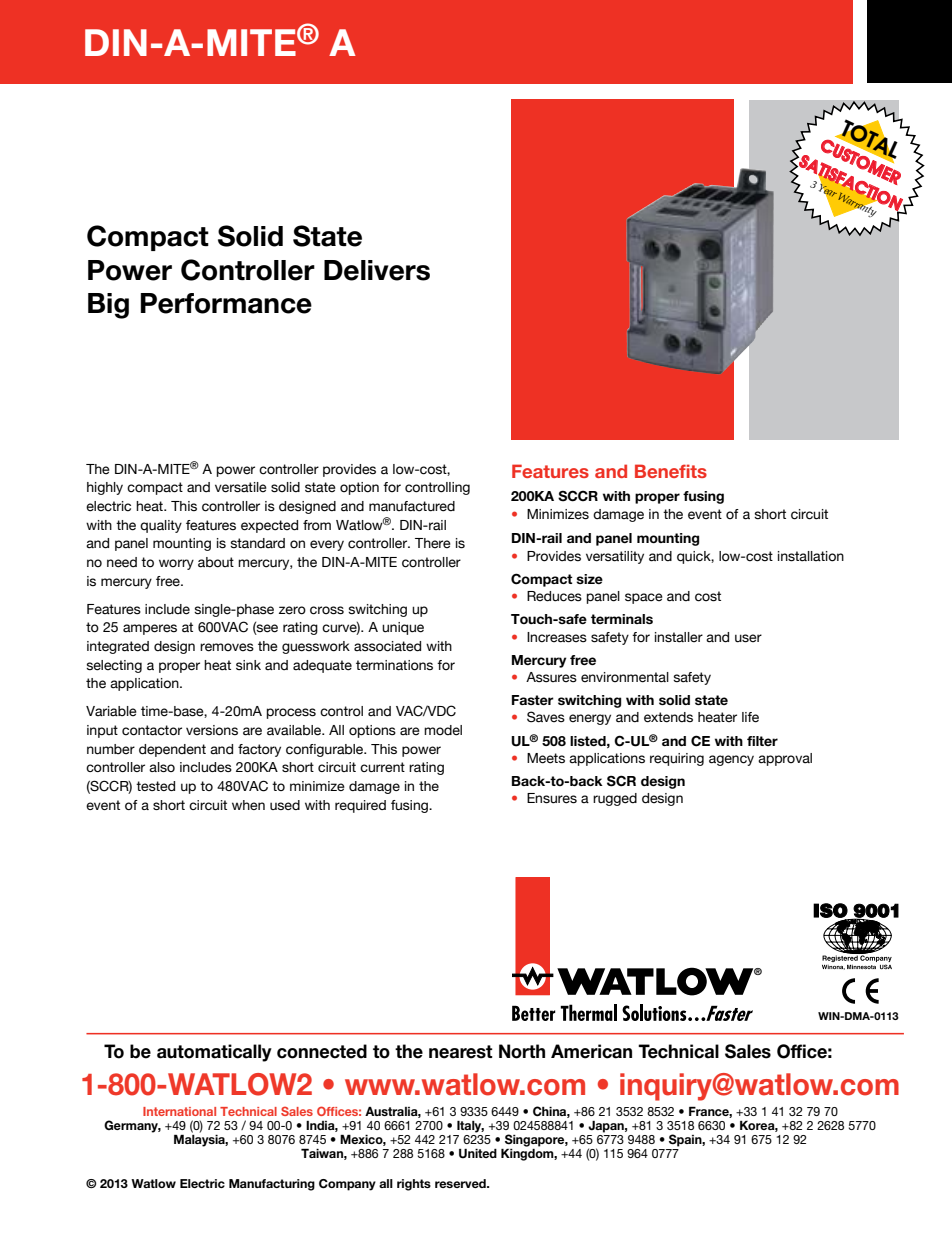 This screenshot has width=952, height=1233. Describe the element at coordinates (443, 730) in the screenshot. I see `model` at that location.
